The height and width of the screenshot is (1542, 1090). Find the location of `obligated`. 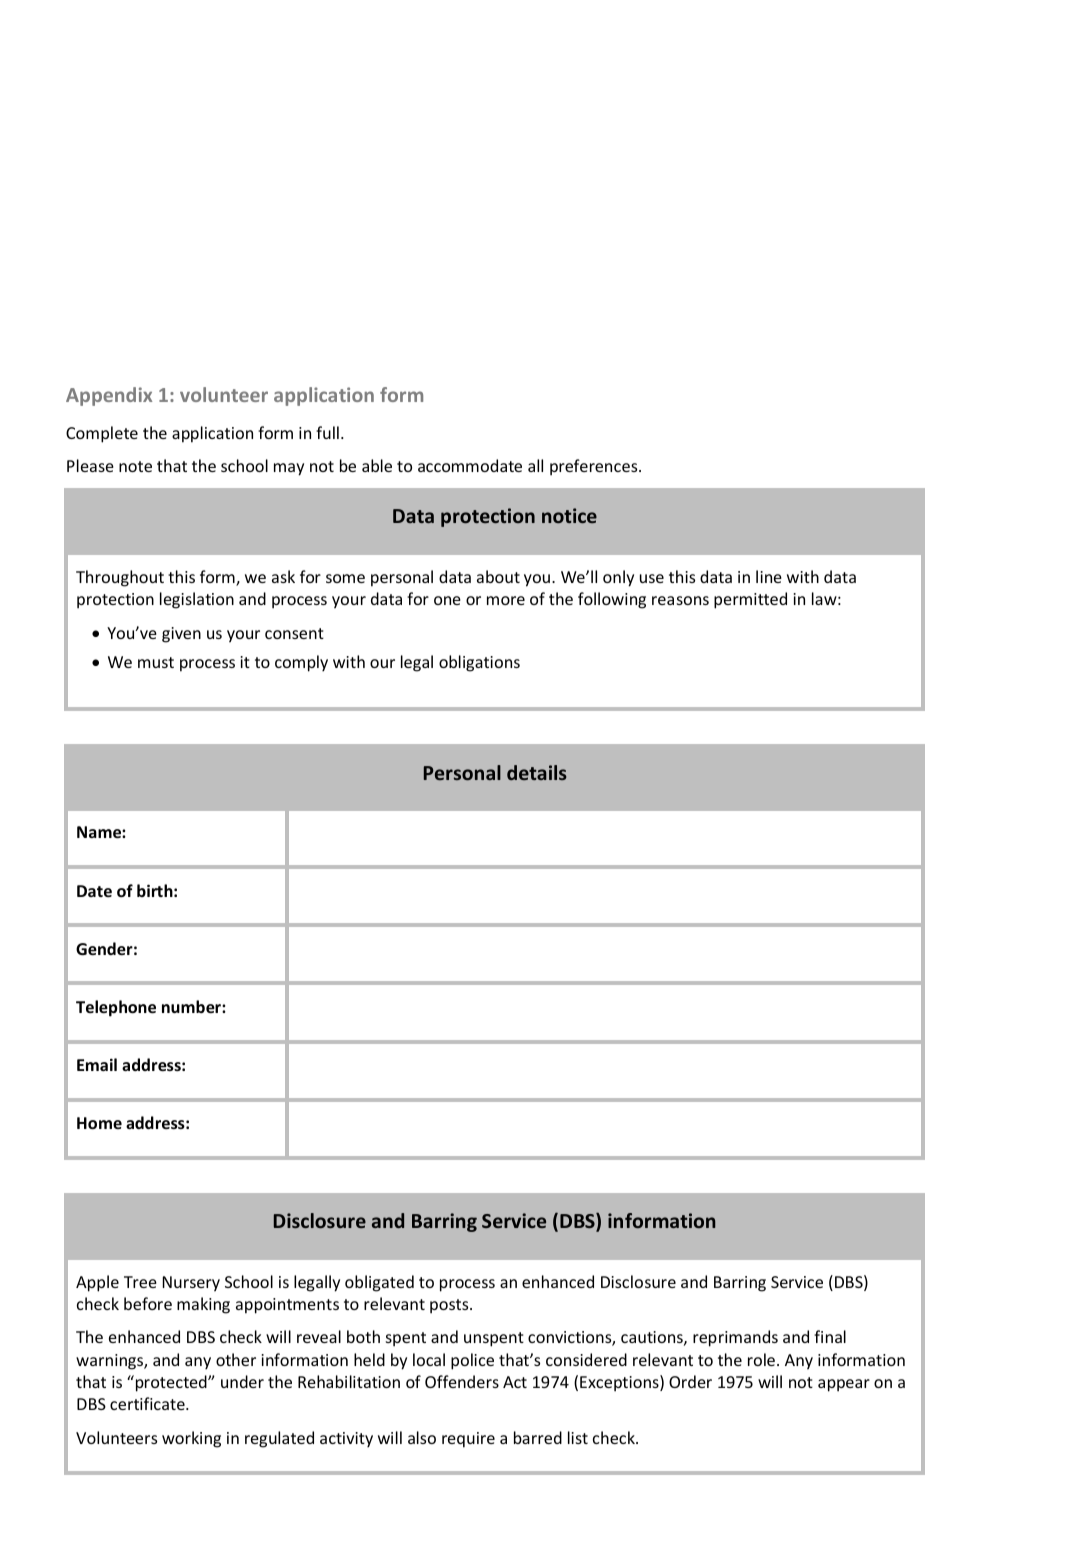

obligated is located at coordinates (379, 1283).
